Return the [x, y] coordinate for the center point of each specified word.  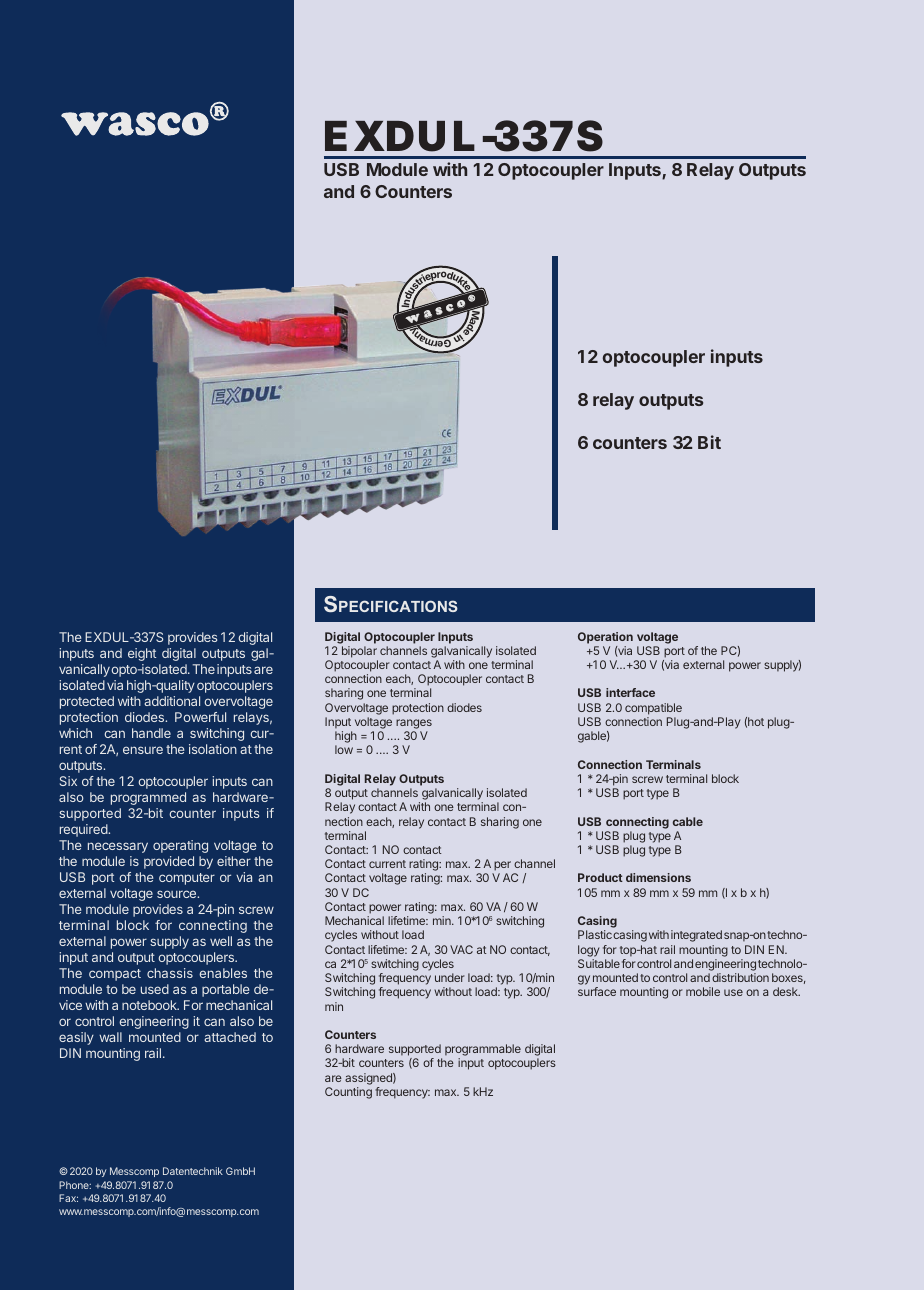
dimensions [658, 877]
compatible [653, 709]
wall [110, 1037]
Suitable [599, 963]
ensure [143, 750]
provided [169, 862]
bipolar [359, 652]
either [234, 861]
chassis [170, 973]
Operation [605, 638]
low [344, 749]
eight [142, 654]
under [449, 977]
